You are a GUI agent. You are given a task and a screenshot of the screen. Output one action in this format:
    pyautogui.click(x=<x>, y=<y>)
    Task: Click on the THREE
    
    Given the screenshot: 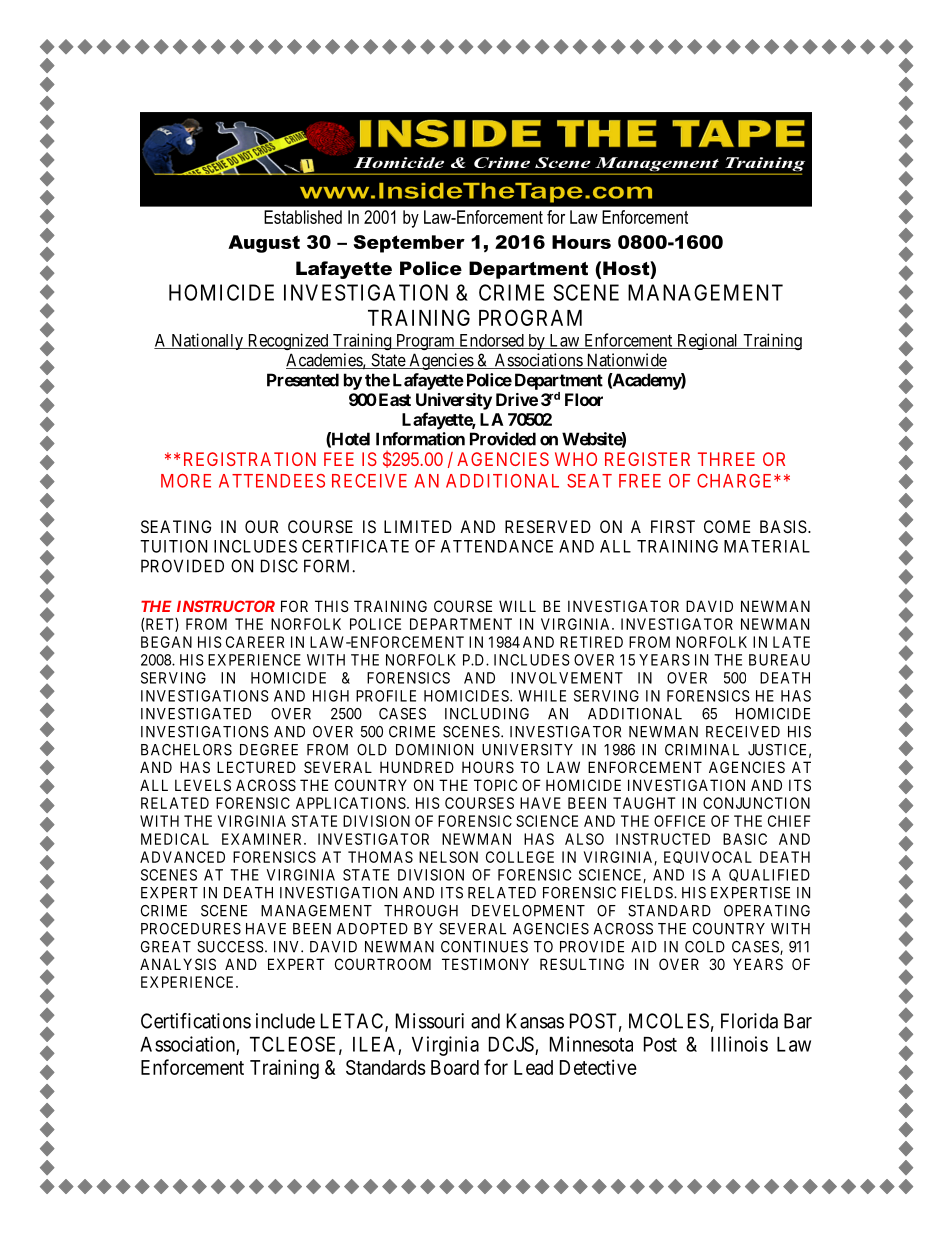 What is the action you would take?
    pyautogui.click(x=726, y=459)
